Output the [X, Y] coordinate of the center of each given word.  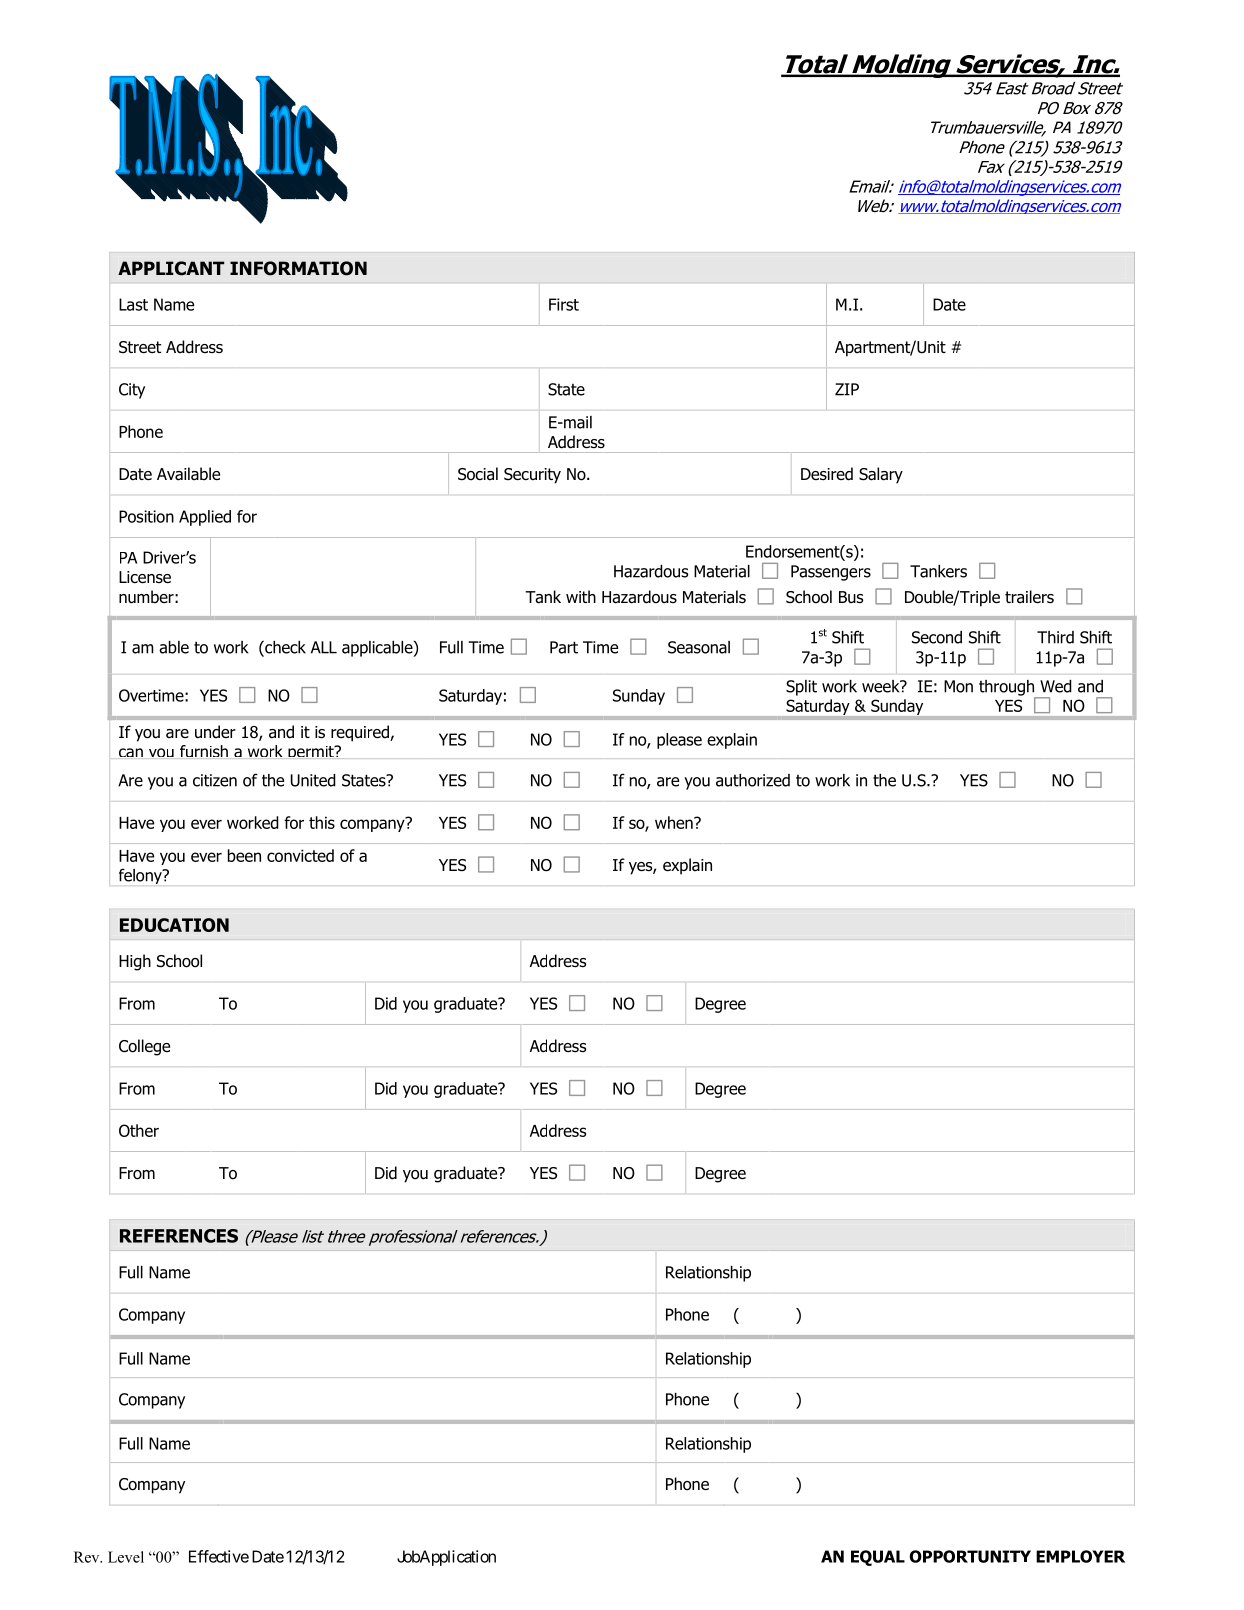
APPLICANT [171, 268]
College [144, 1047]
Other [139, 1130]
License [145, 577]
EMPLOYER [1080, 1556]
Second [937, 637]
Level [126, 1557]
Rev [88, 1557]
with [581, 596]
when [675, 822]
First [564, 304]
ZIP [847, 389]
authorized [753, 780]
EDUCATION [174, 925]
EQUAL [878, 1558]
